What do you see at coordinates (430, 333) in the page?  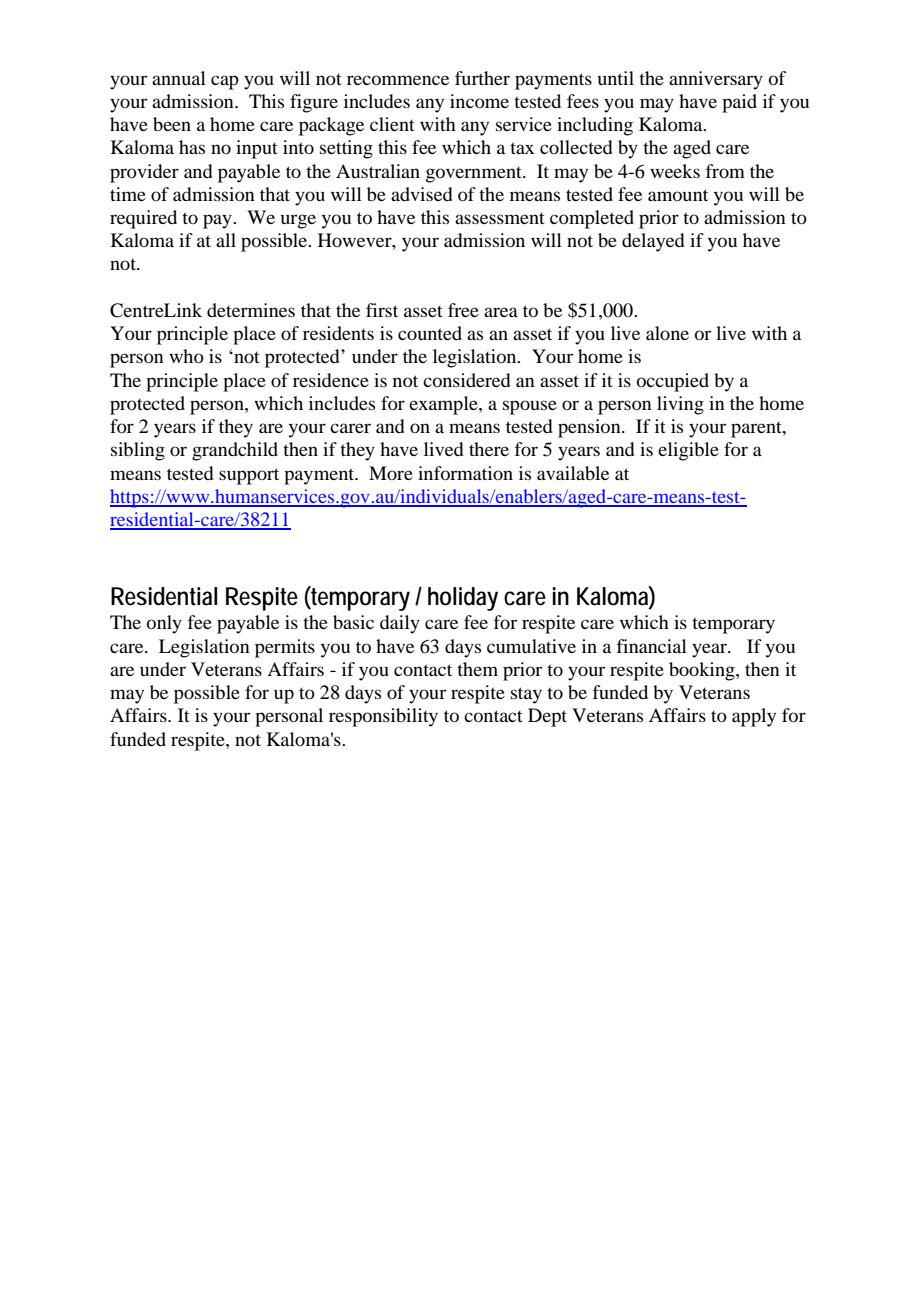 I see `counted` at bounding box center [430, 333].
